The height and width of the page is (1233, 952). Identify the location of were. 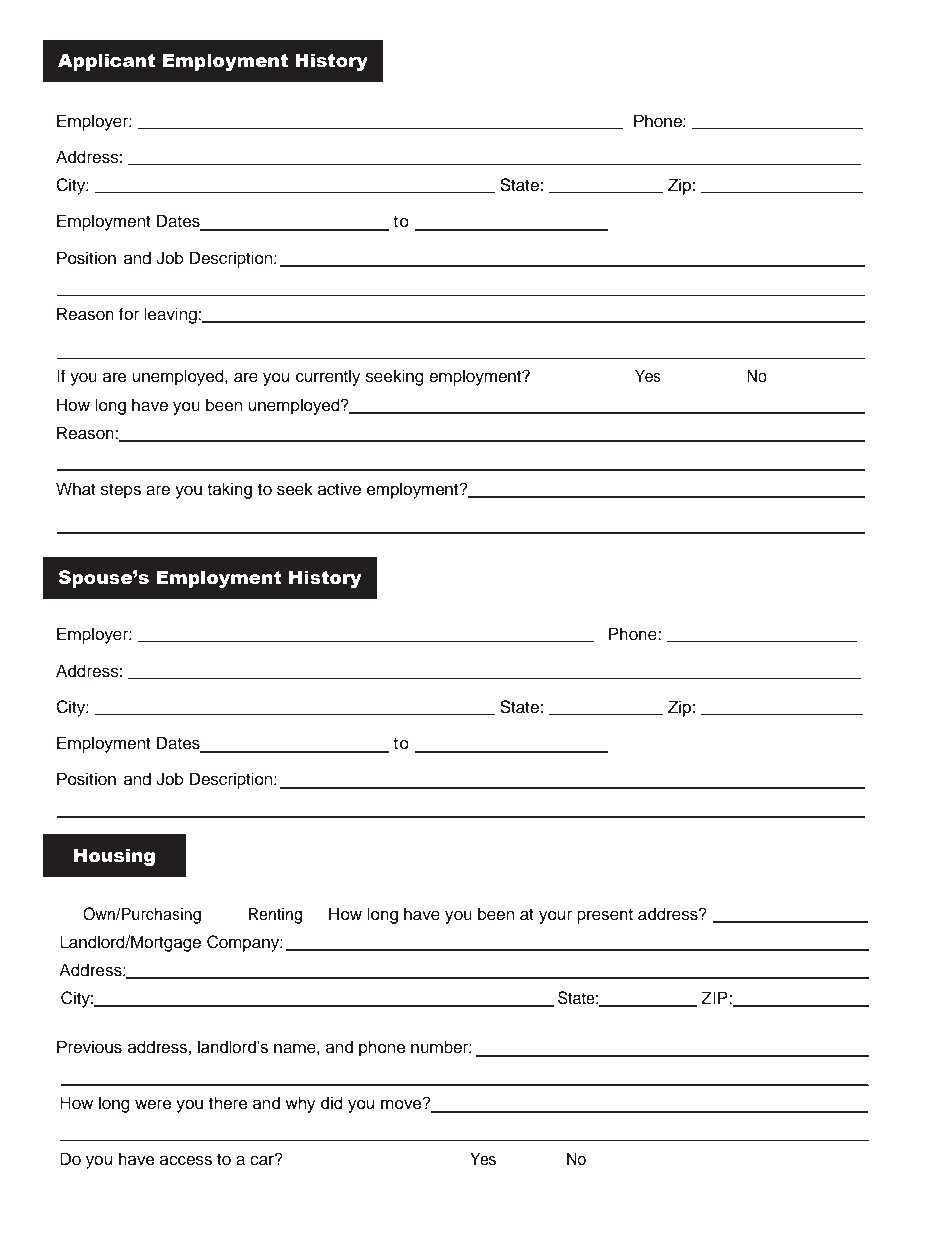
(153, 1104).
